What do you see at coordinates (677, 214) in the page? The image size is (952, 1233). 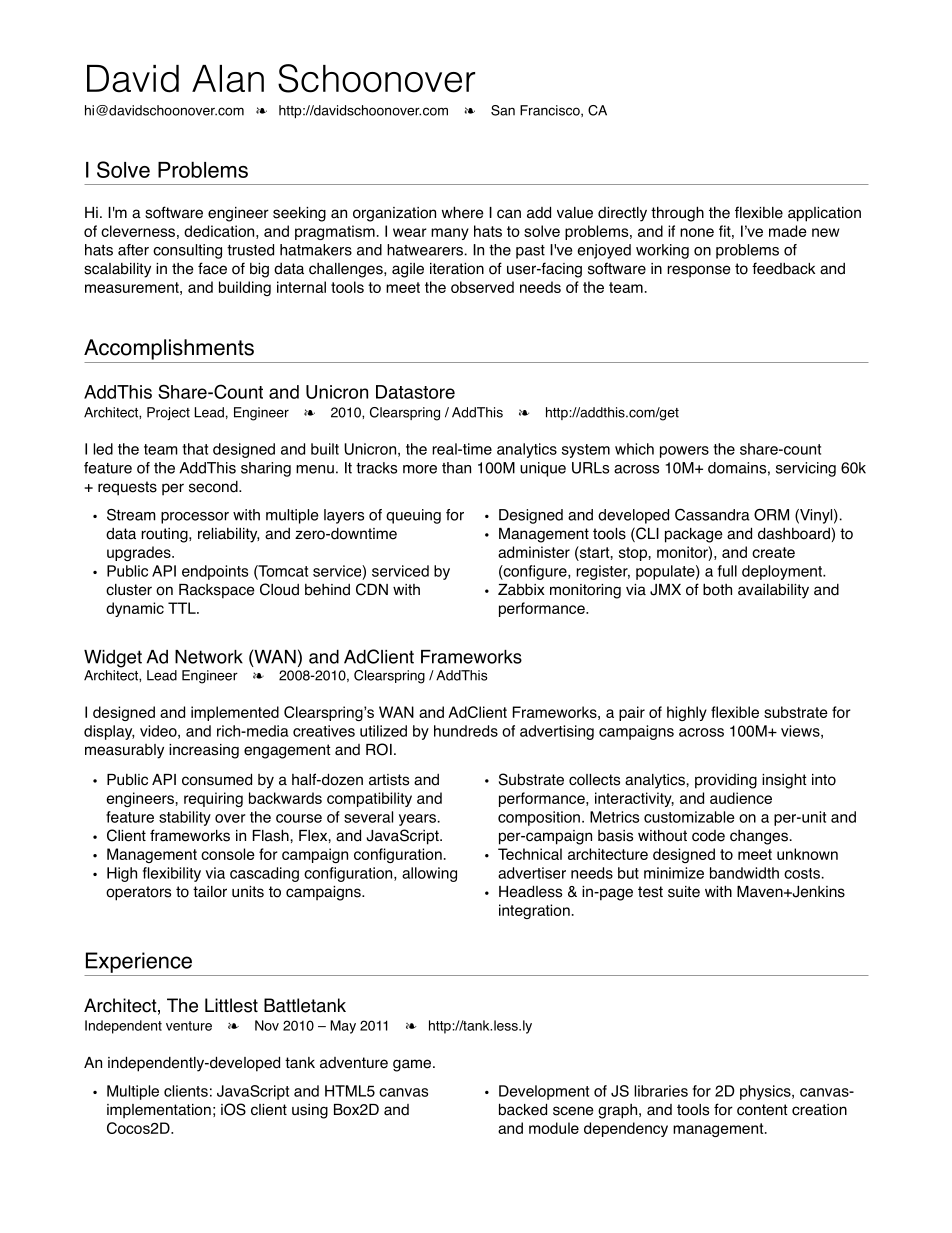 I see `through` at bounding box center [677, 214].
